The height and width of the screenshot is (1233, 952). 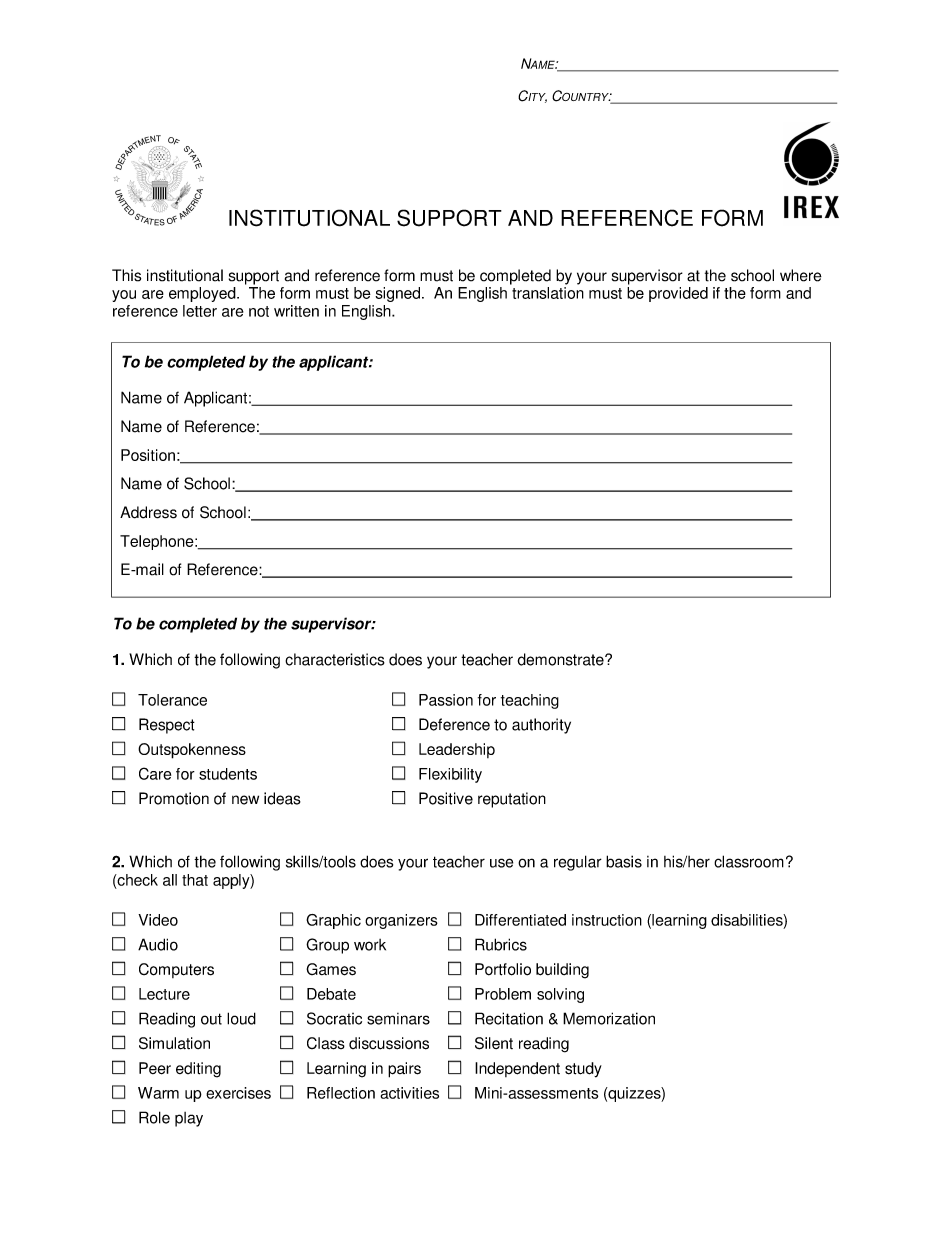 I want to click on provided, so click(x=678, y=294).
